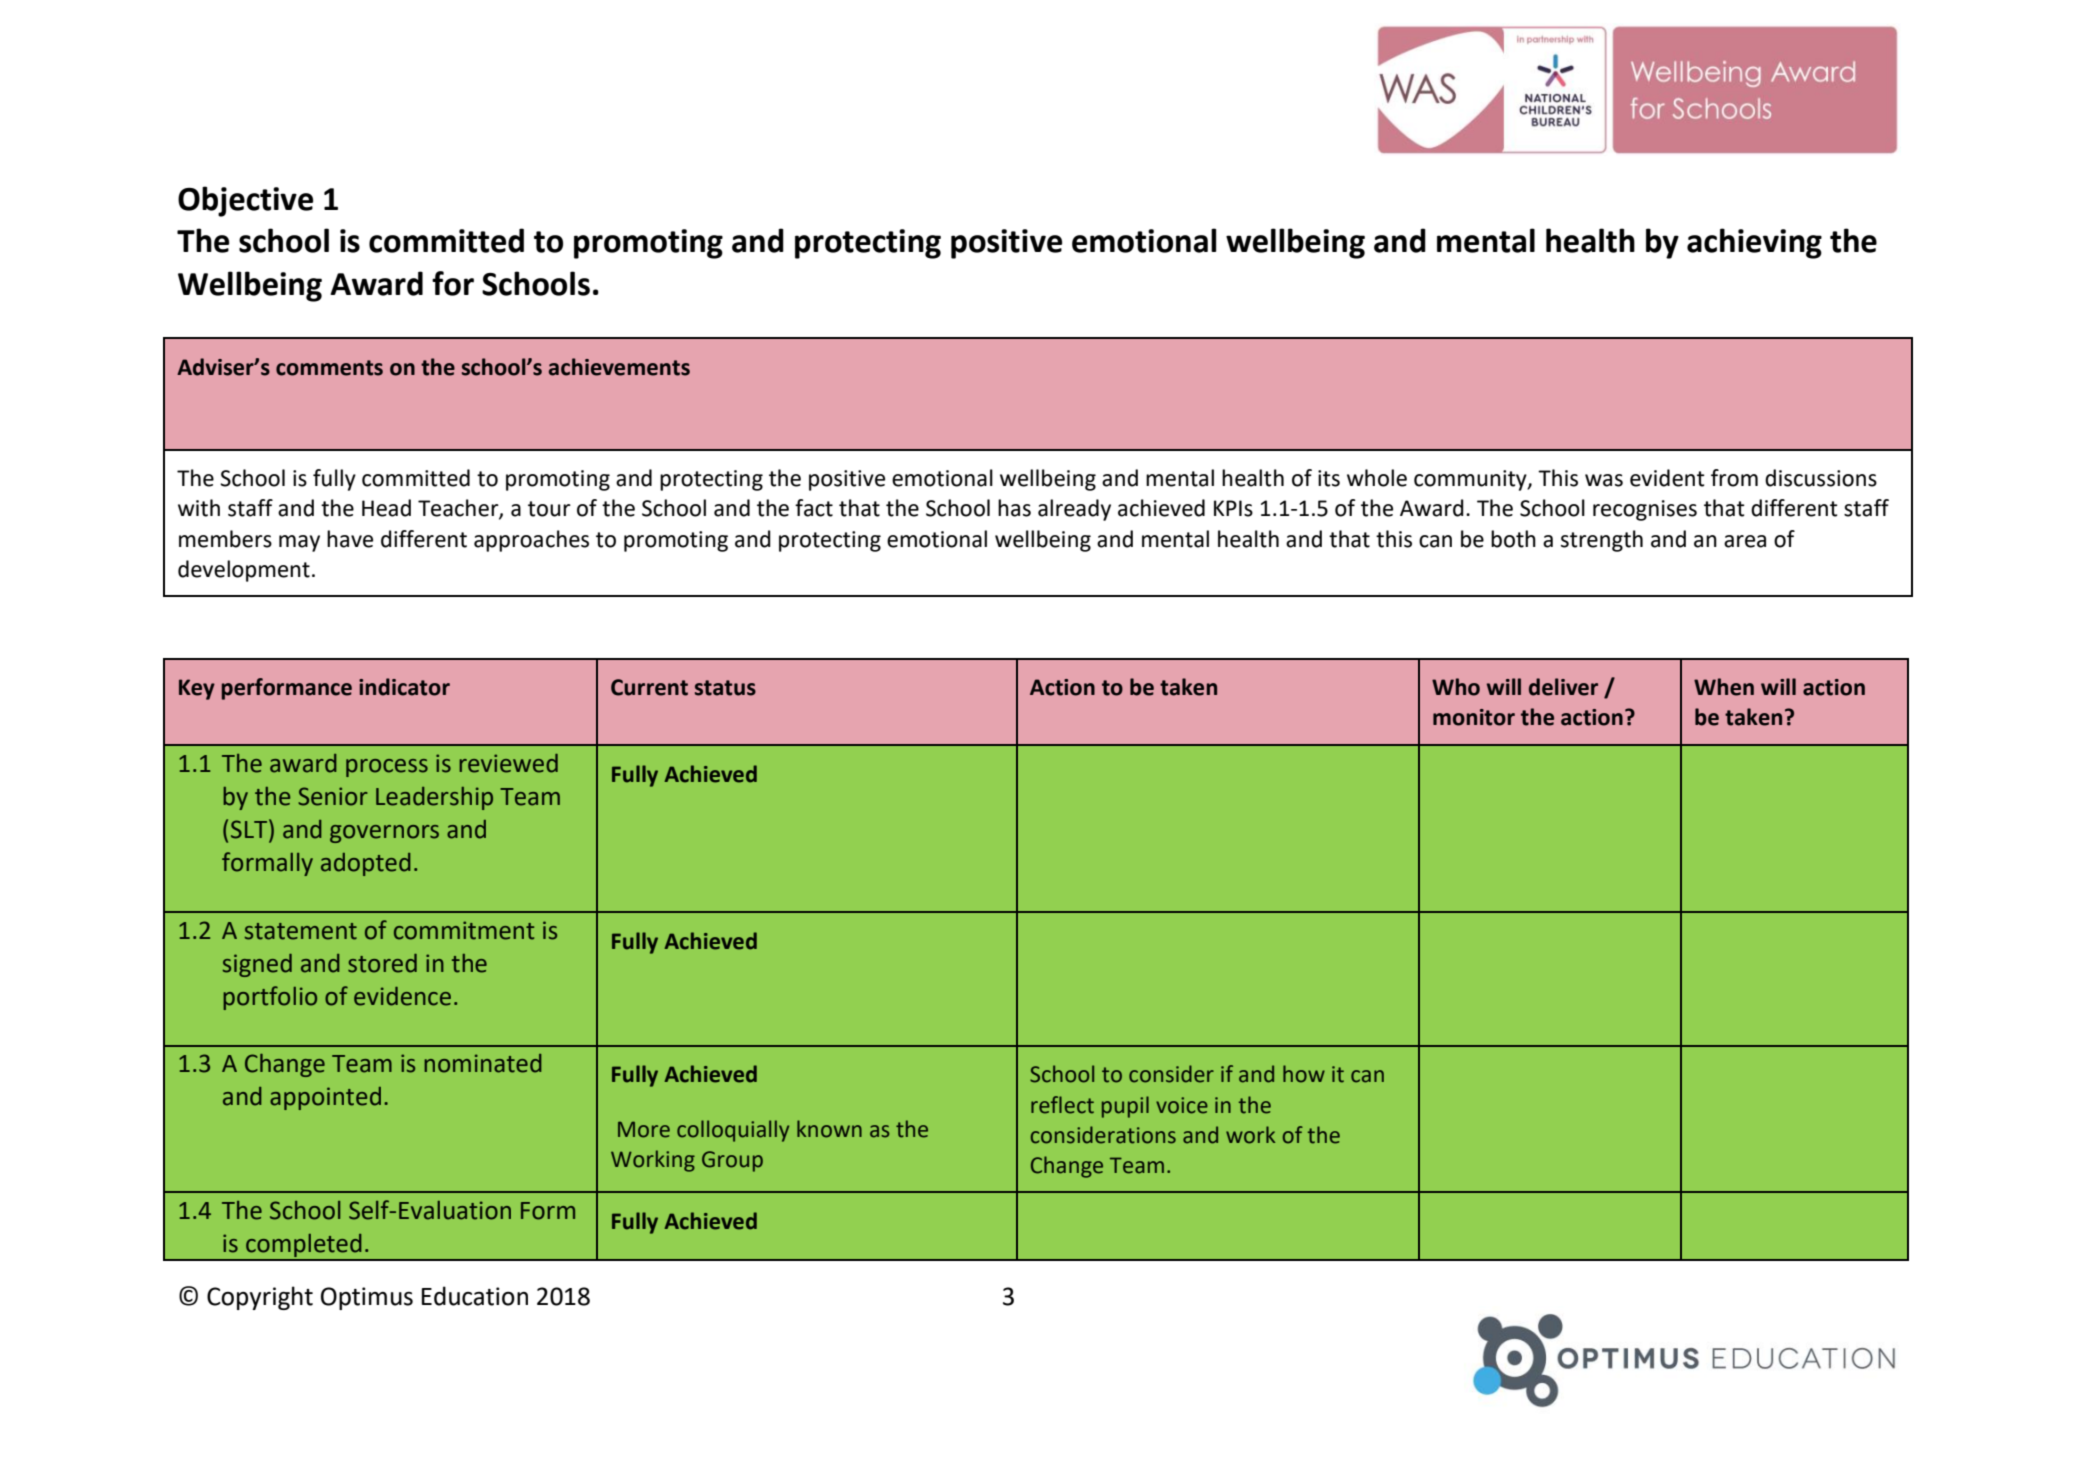 The image size is (2076, 1468). What do you see at coordinates (619, 367) in the image?
I see `achievements` at bounding box center [619, 367].
